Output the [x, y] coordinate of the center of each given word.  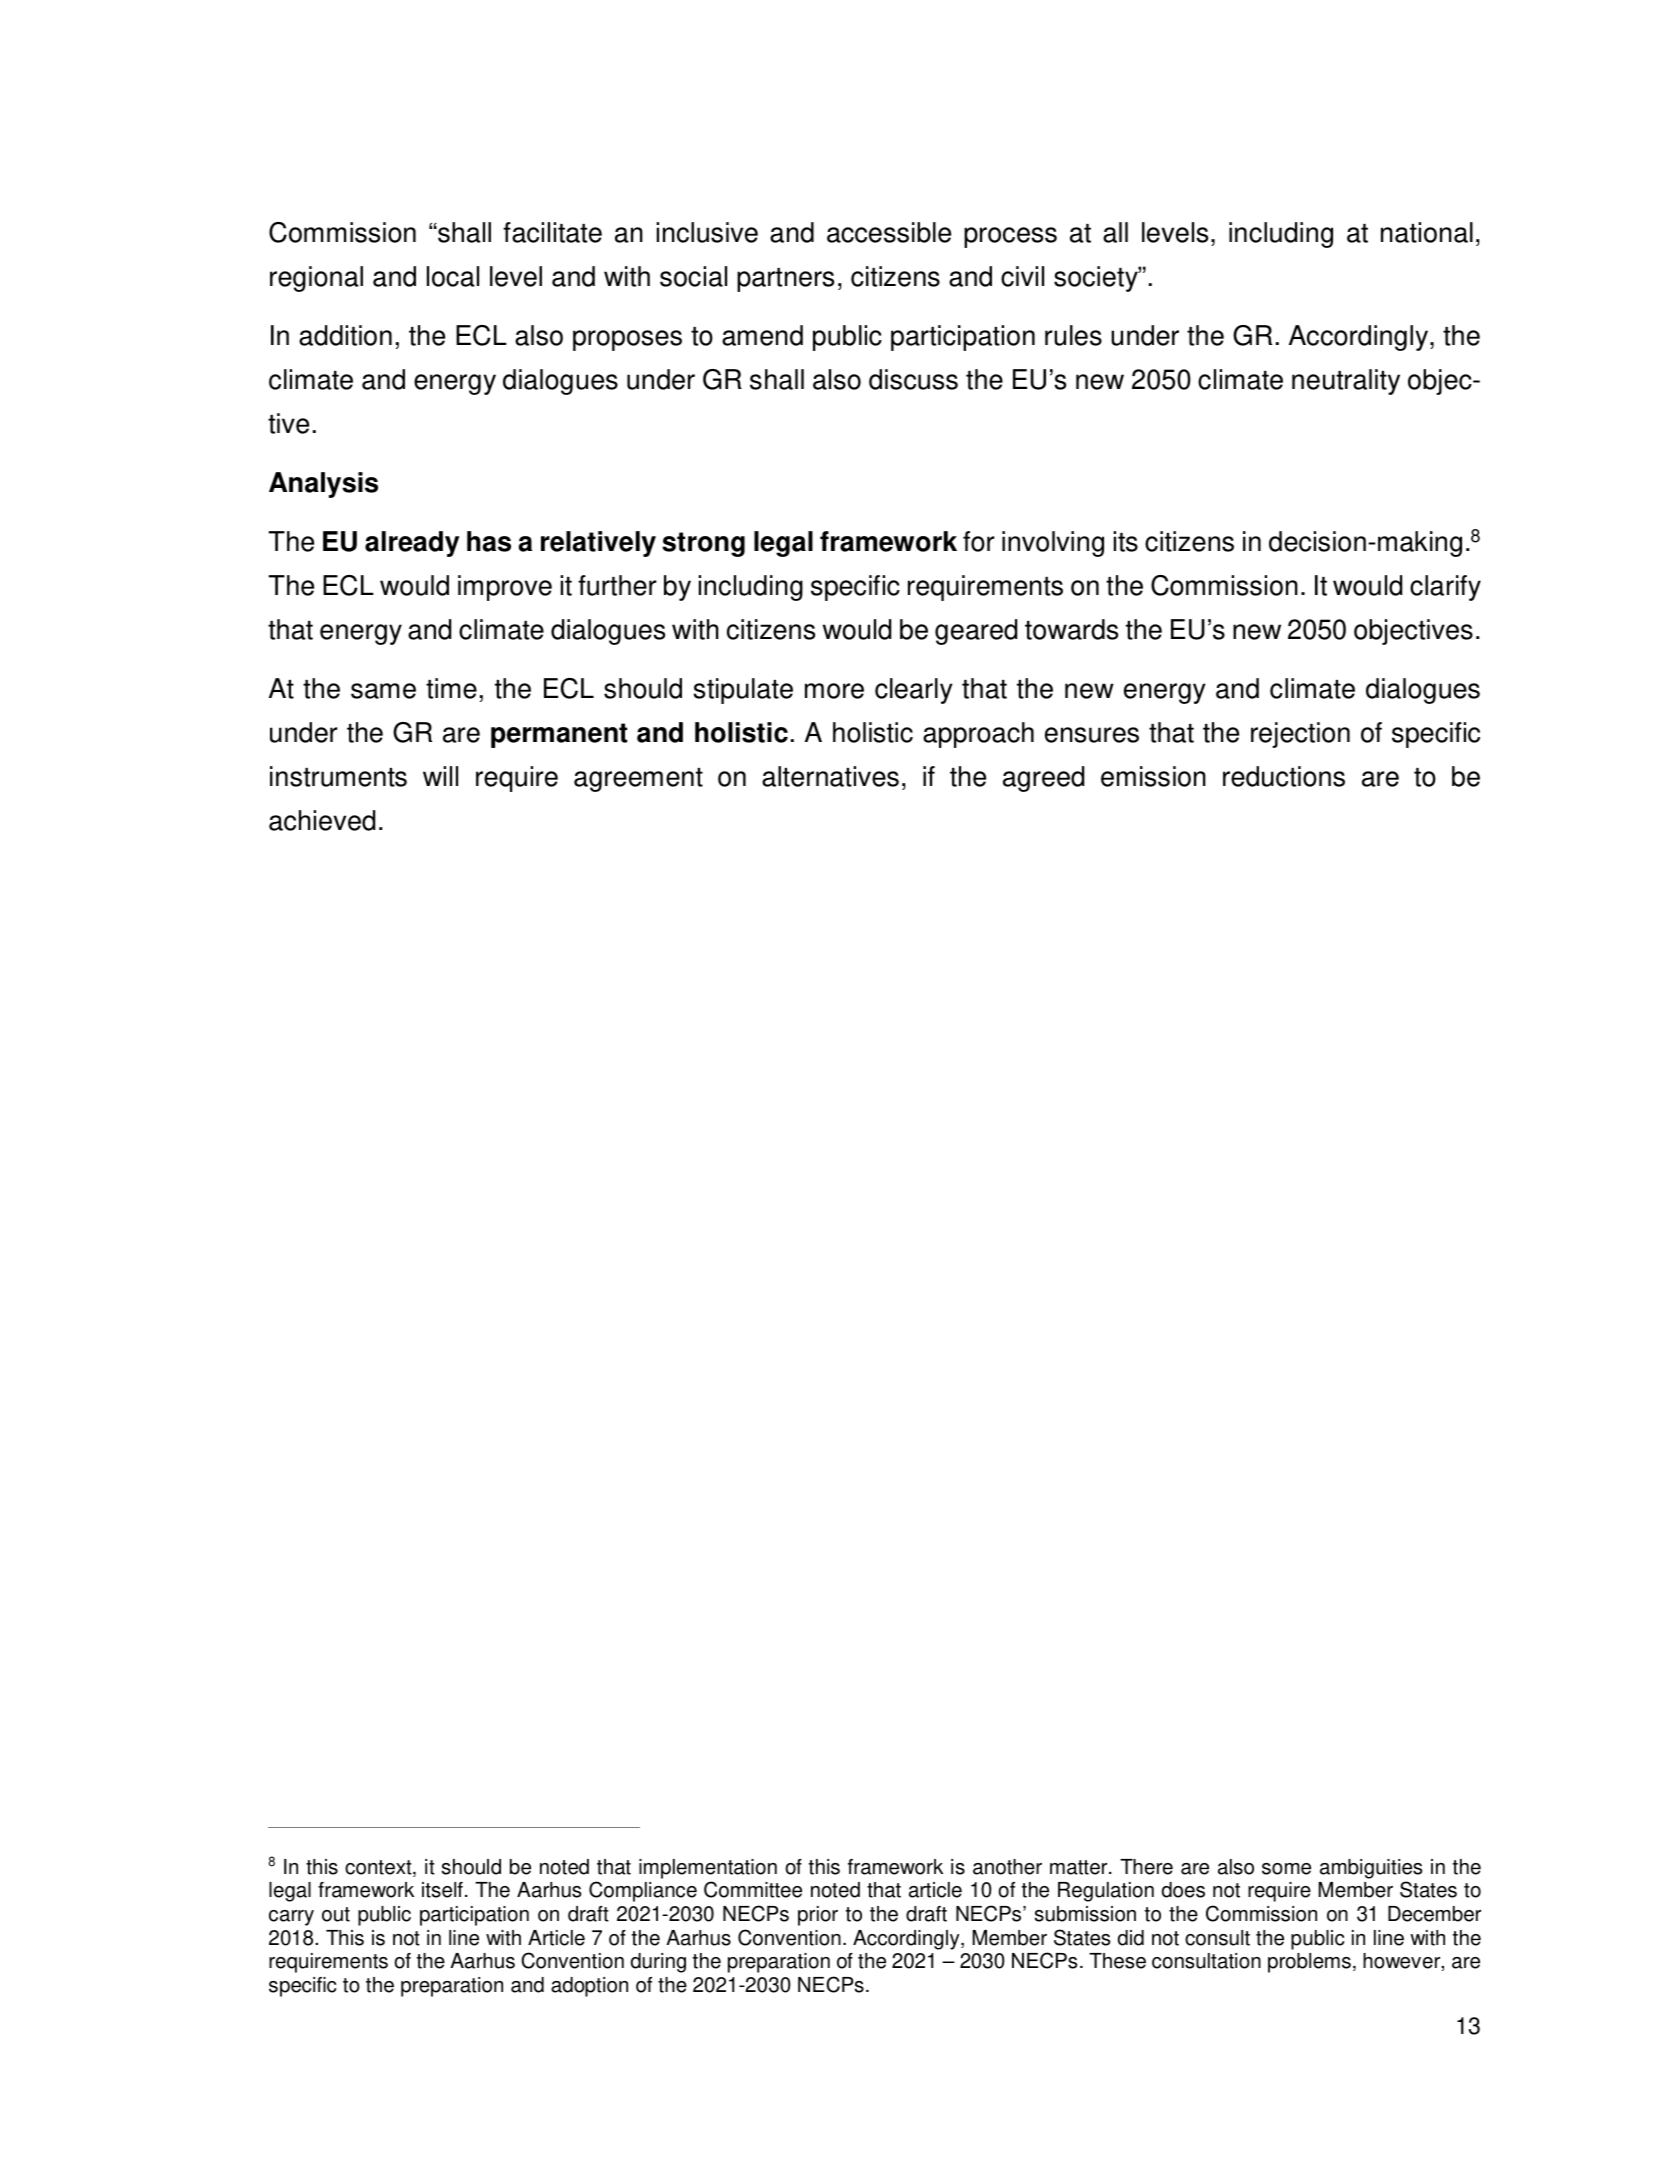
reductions [1284, 776]
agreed [1043, 779]
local [453, 276]
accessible [889, 232]
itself [442, 1890]
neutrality [1346, 382]
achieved [322, 820]
